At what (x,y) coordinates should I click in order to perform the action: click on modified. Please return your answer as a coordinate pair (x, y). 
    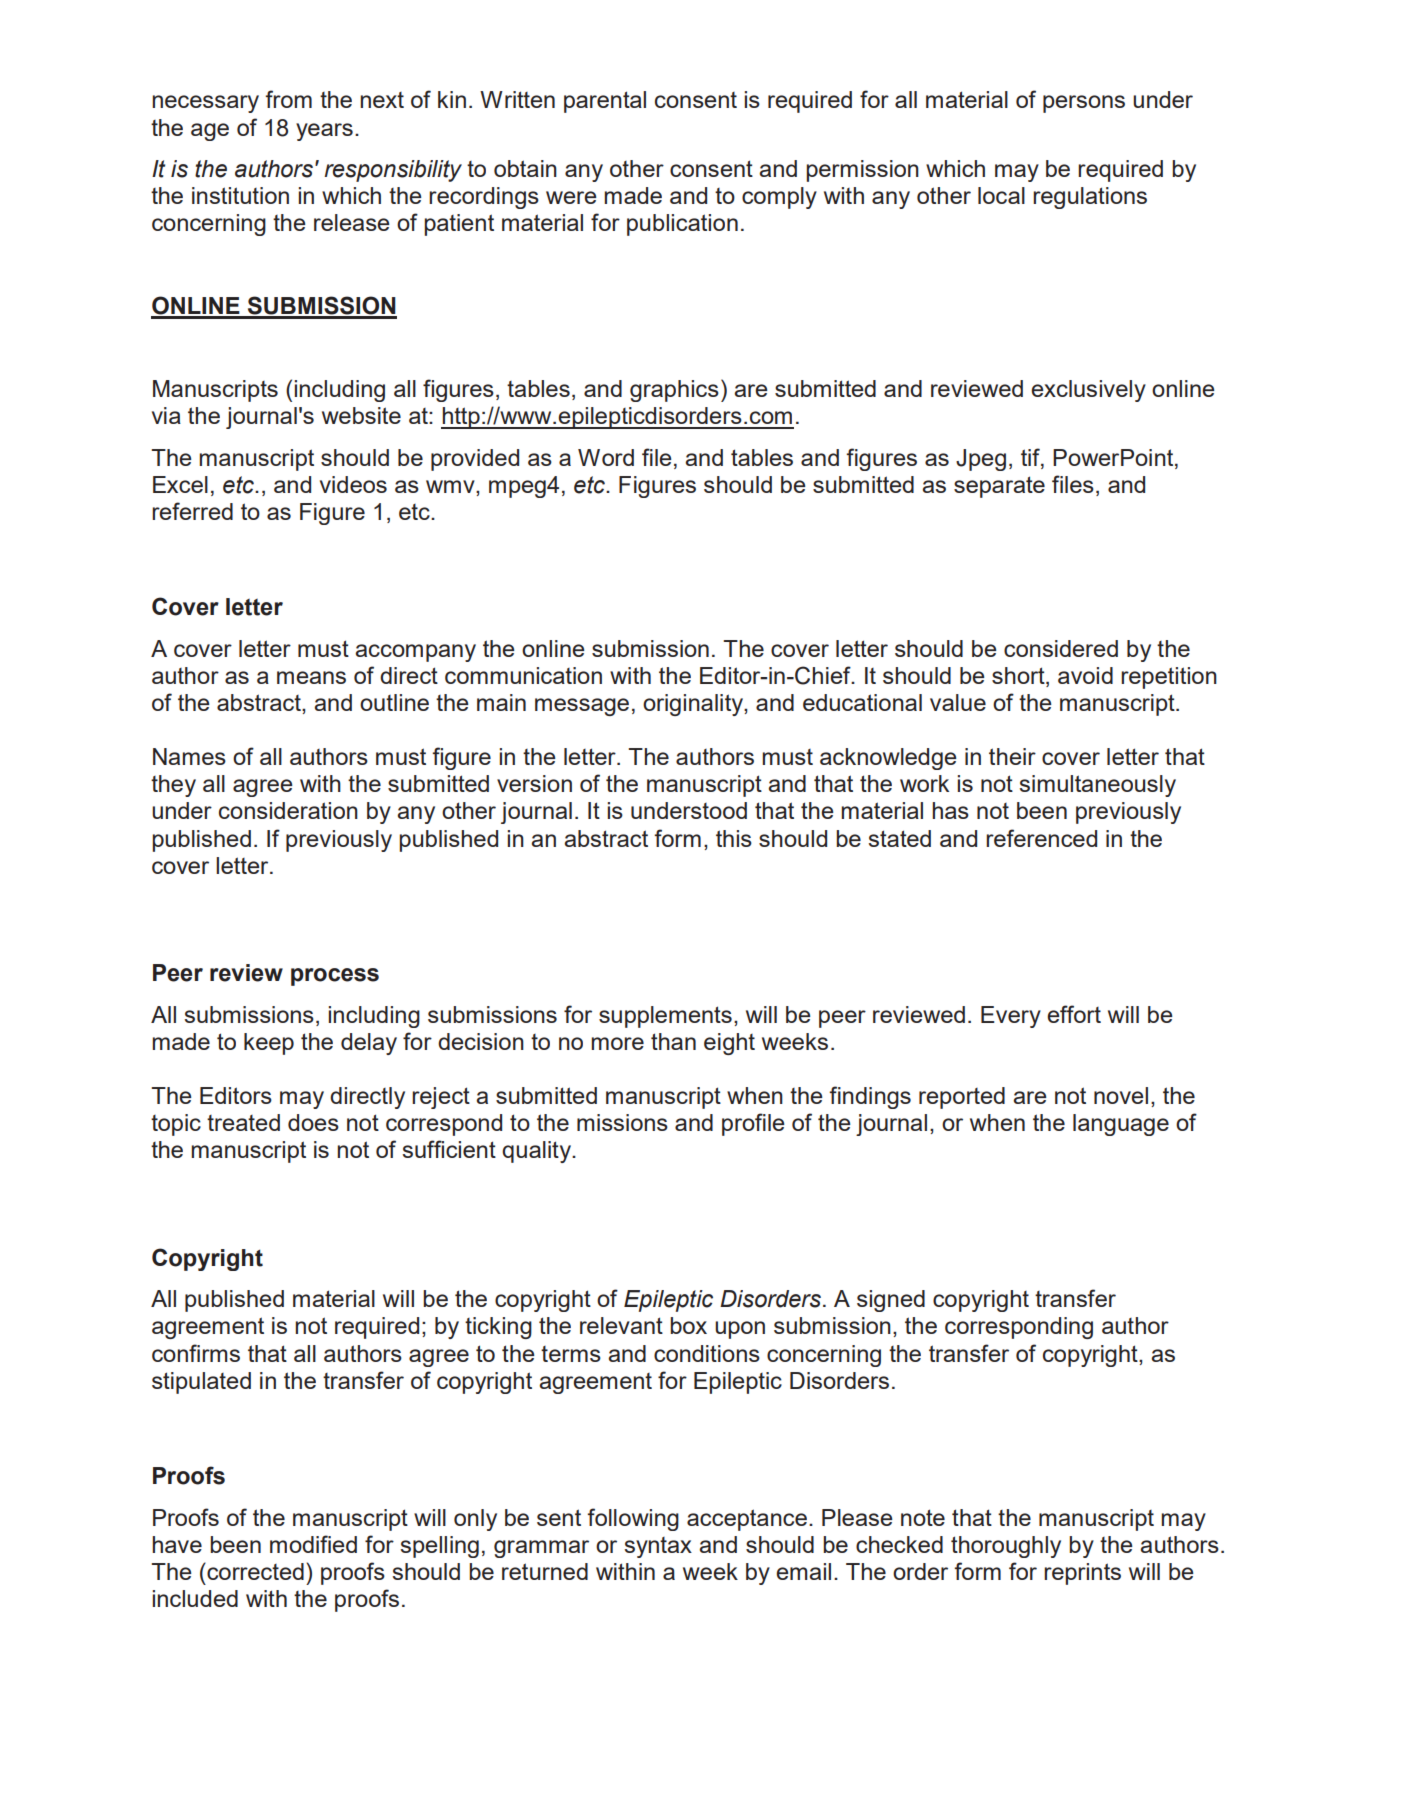
    Looking at the image, I should click on (313, 1544).
